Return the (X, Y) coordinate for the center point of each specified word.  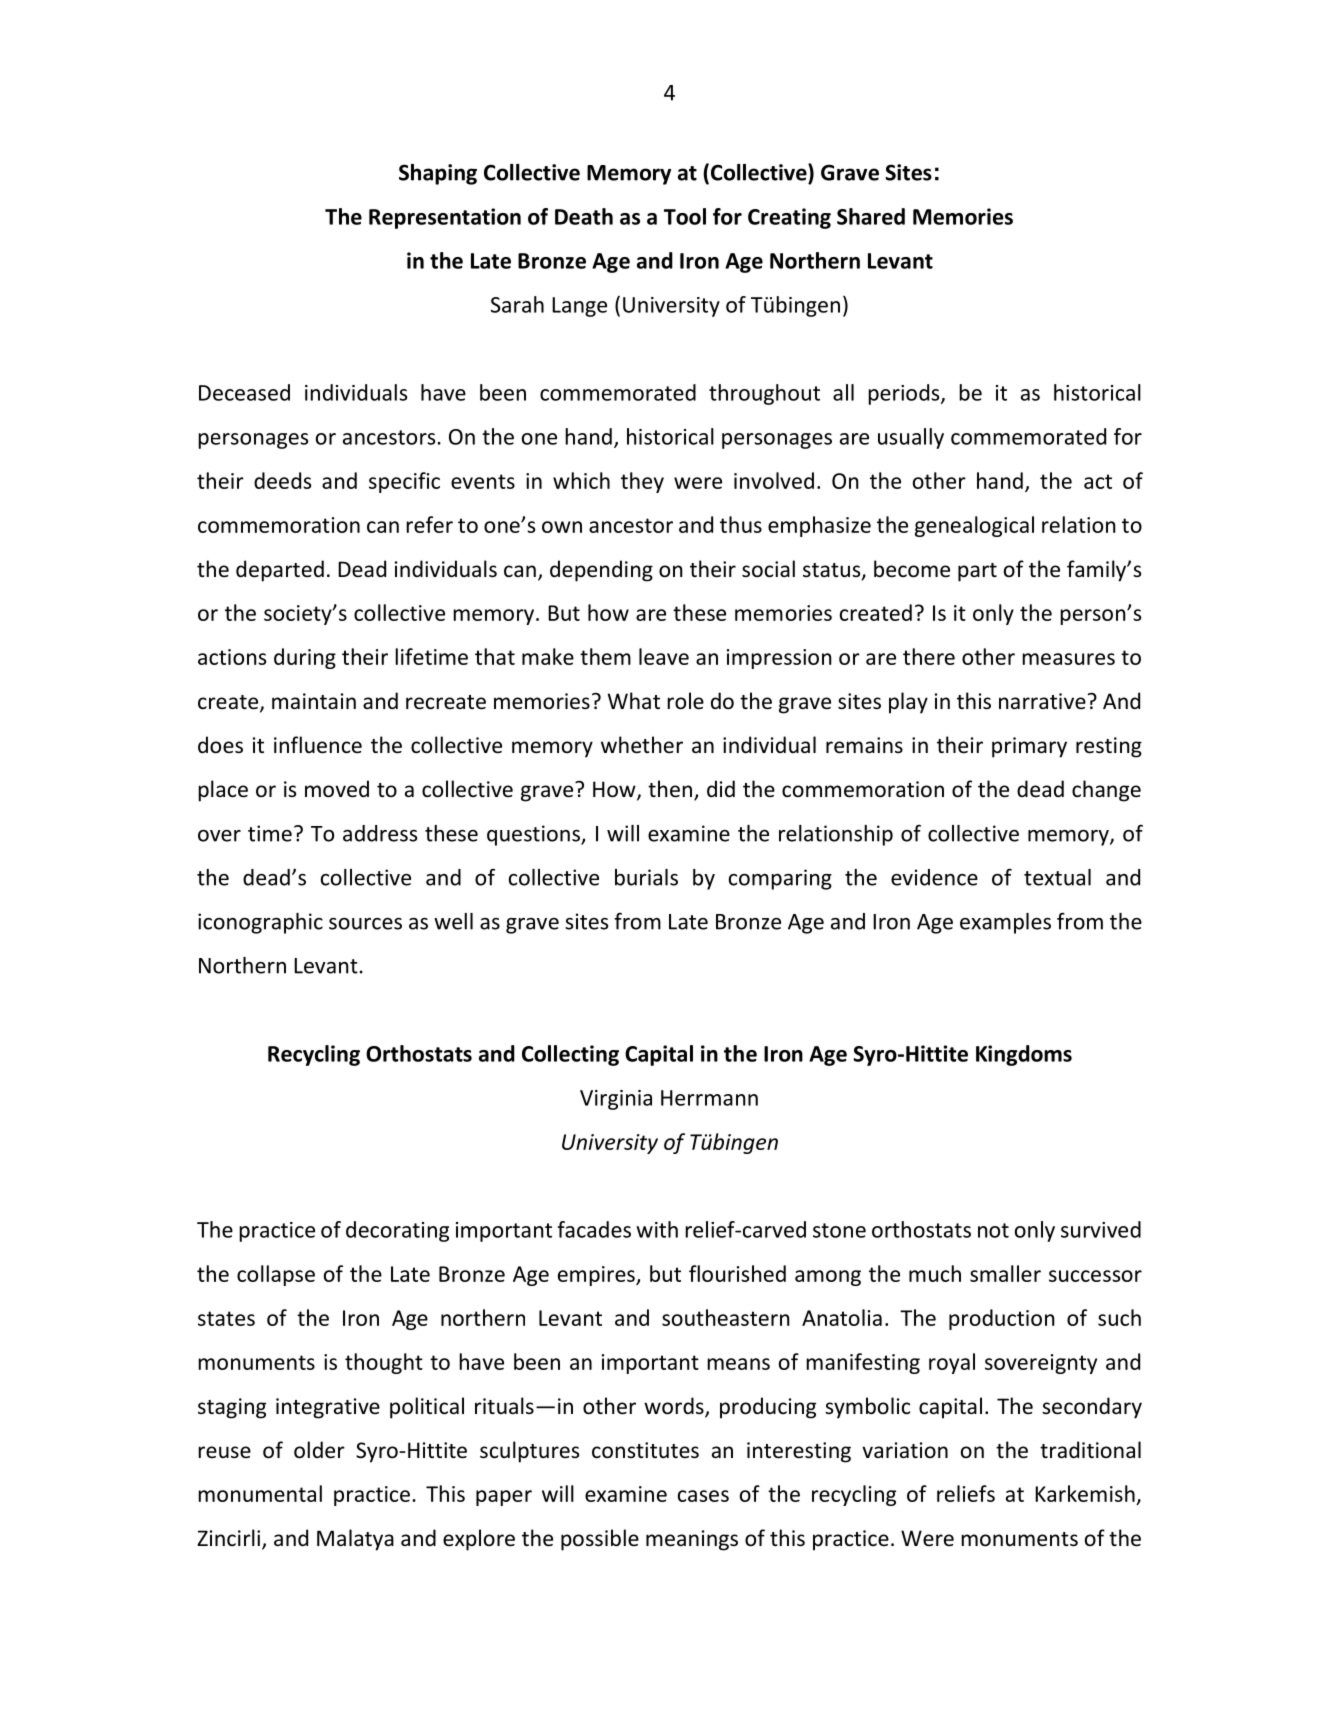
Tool (685, 216)
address (380, 833)
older (319, 1450)
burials (646, 877)
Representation (445, 218)
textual (1057, 877)
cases (703, 1496)
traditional (1090, 1449)
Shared (871, 216)
